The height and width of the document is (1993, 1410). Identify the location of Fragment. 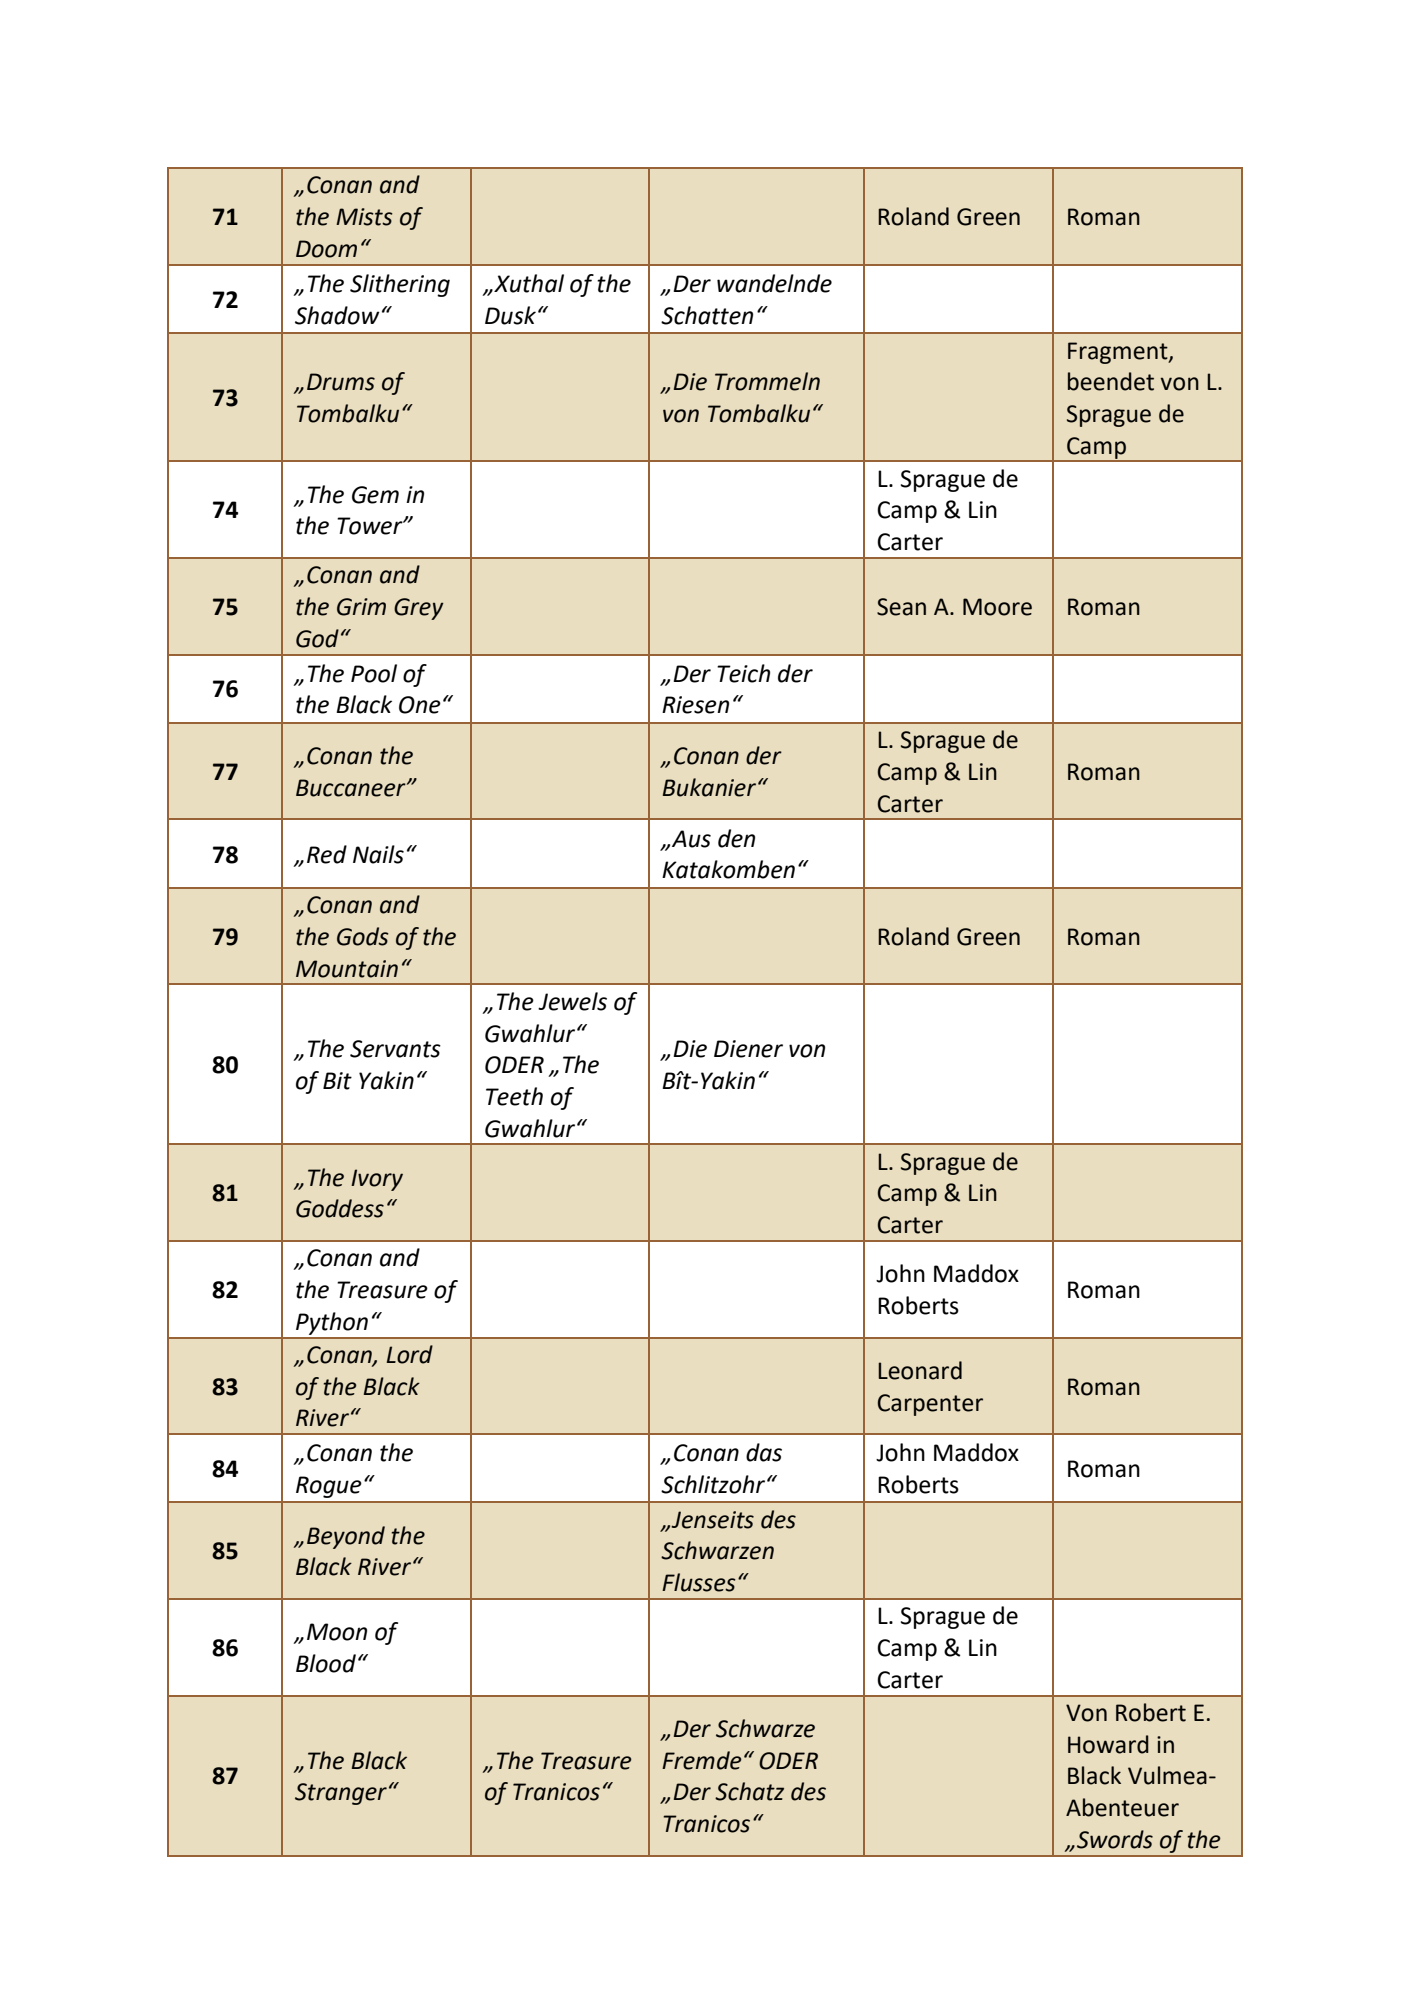
(1119, 353).
